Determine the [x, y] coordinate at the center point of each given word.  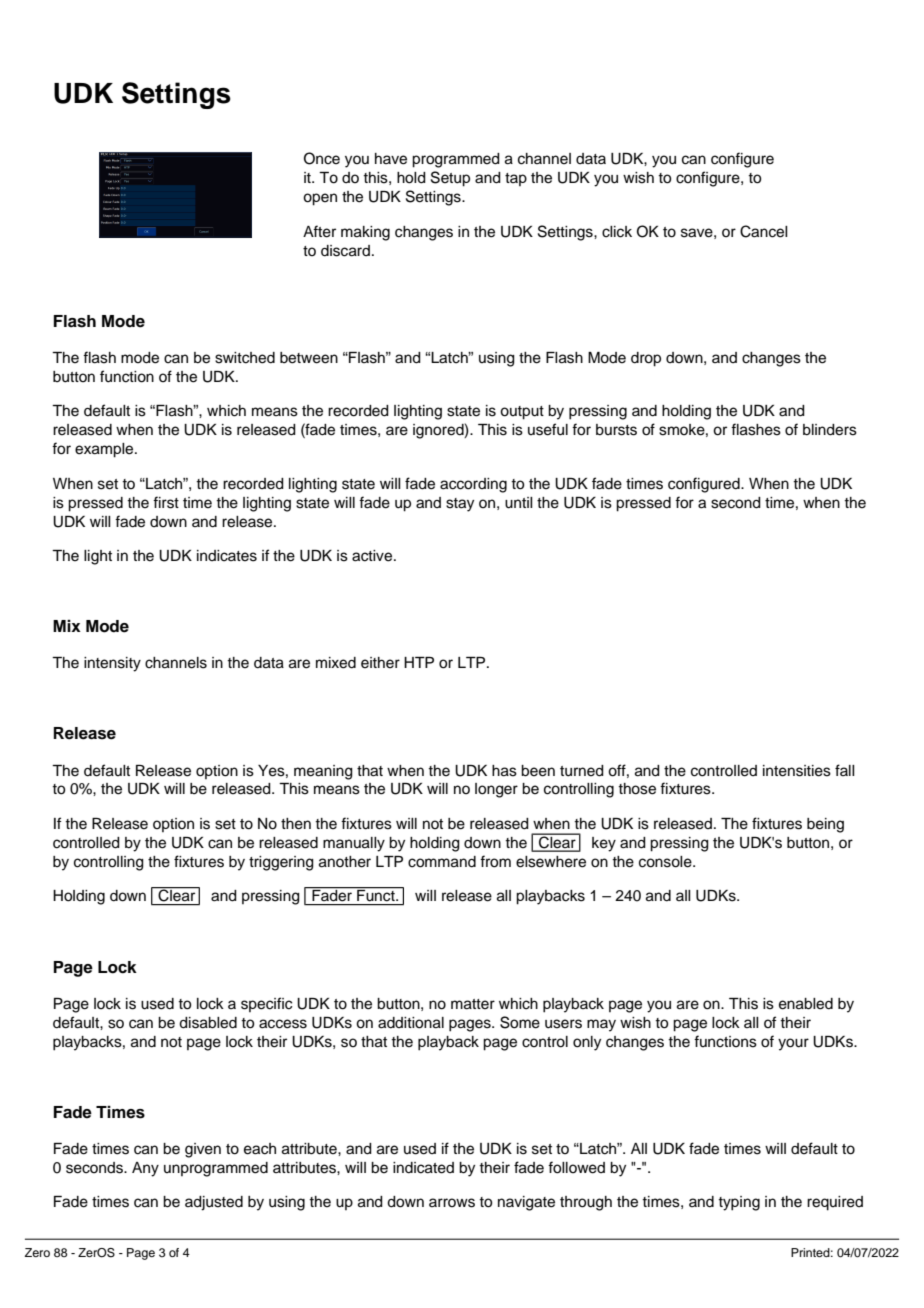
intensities [797, 771]
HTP [419, 662]
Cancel [764, 231]
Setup [450, 179]
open [320, 199]
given [203, 1150]
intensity [112, 664]
